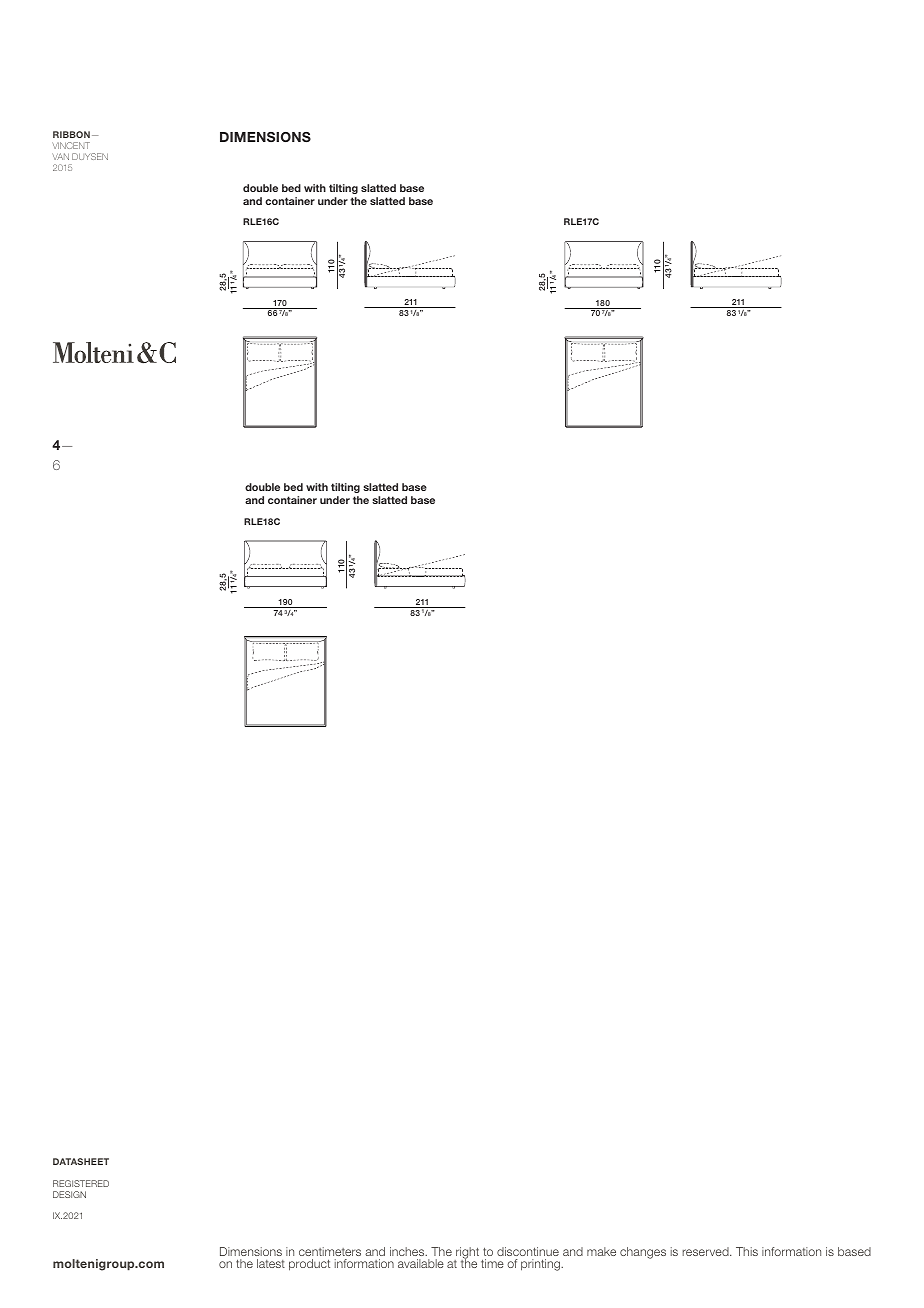 This screenshot has width=924, height=1308. What do you see at coordinates (408, 1251) in the screenshot?
I see `inches` at bounding box center [408, 1251].
